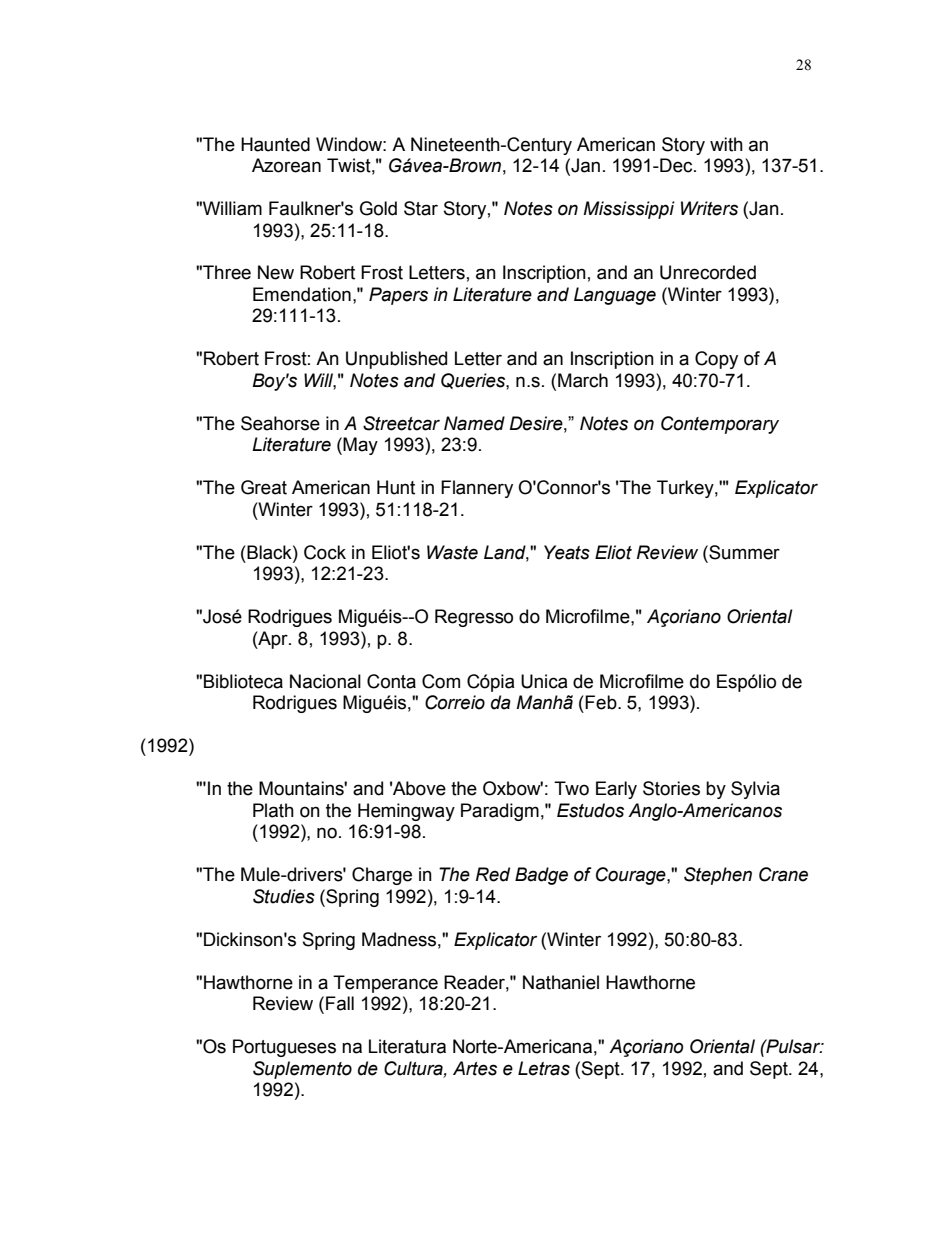 The width and height of the screenshot is (952, 1233). I want to click on Seahorse, so click(280, 423).
